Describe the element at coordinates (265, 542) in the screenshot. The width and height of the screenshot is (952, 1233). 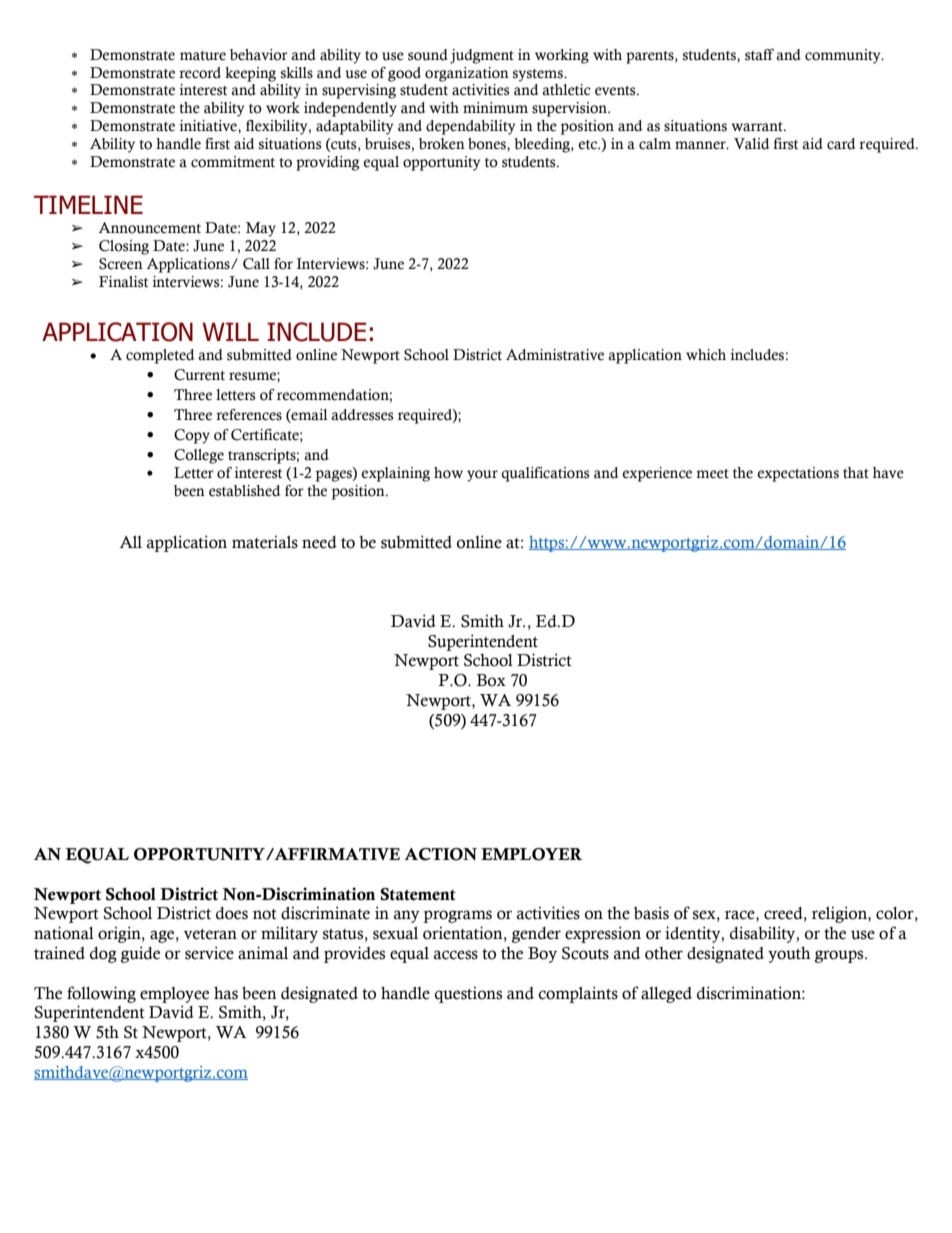
I see `materials` at that location.
